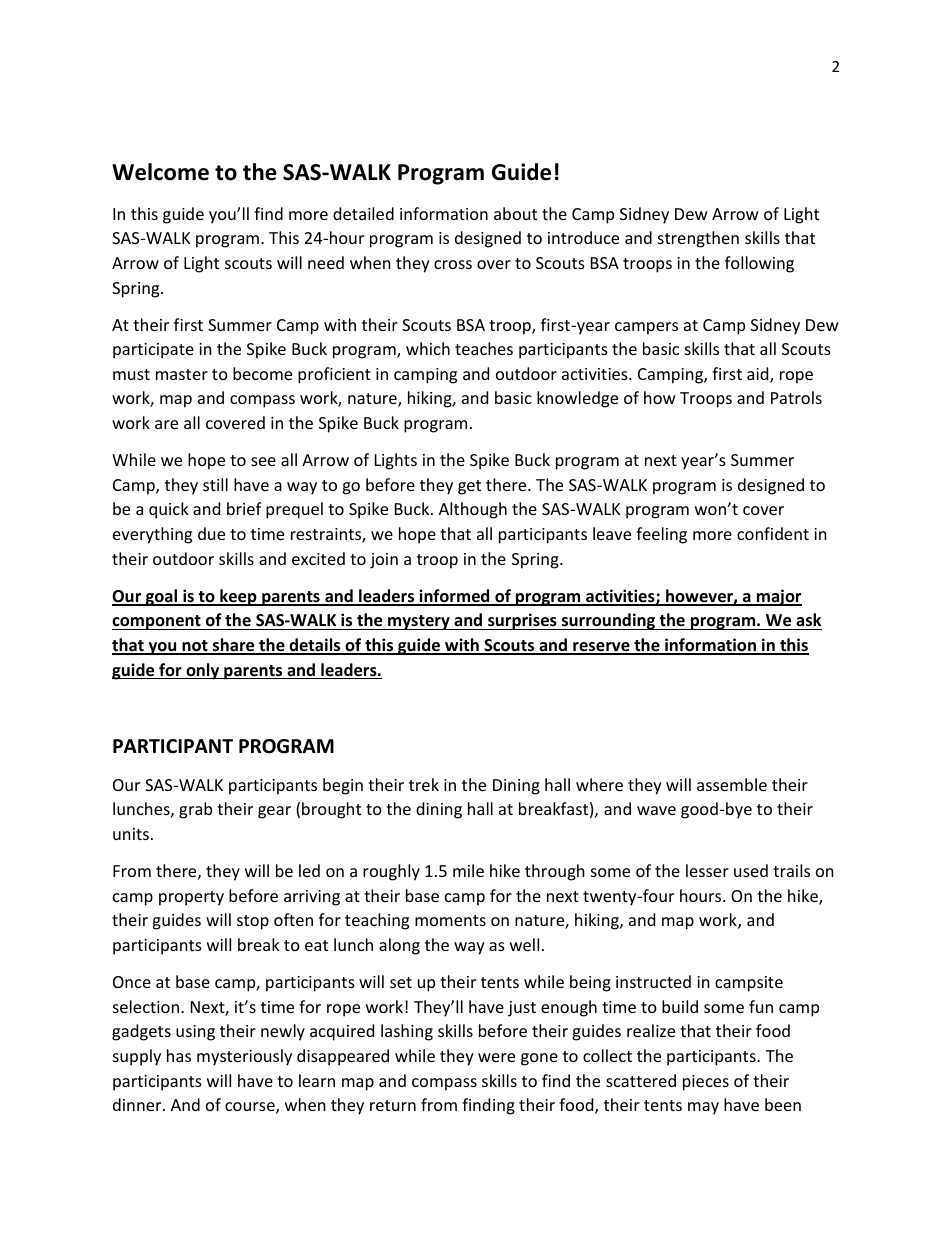 The width and height of the screenshot is (952, 1233). I want to click on not, so click(195, 647).
